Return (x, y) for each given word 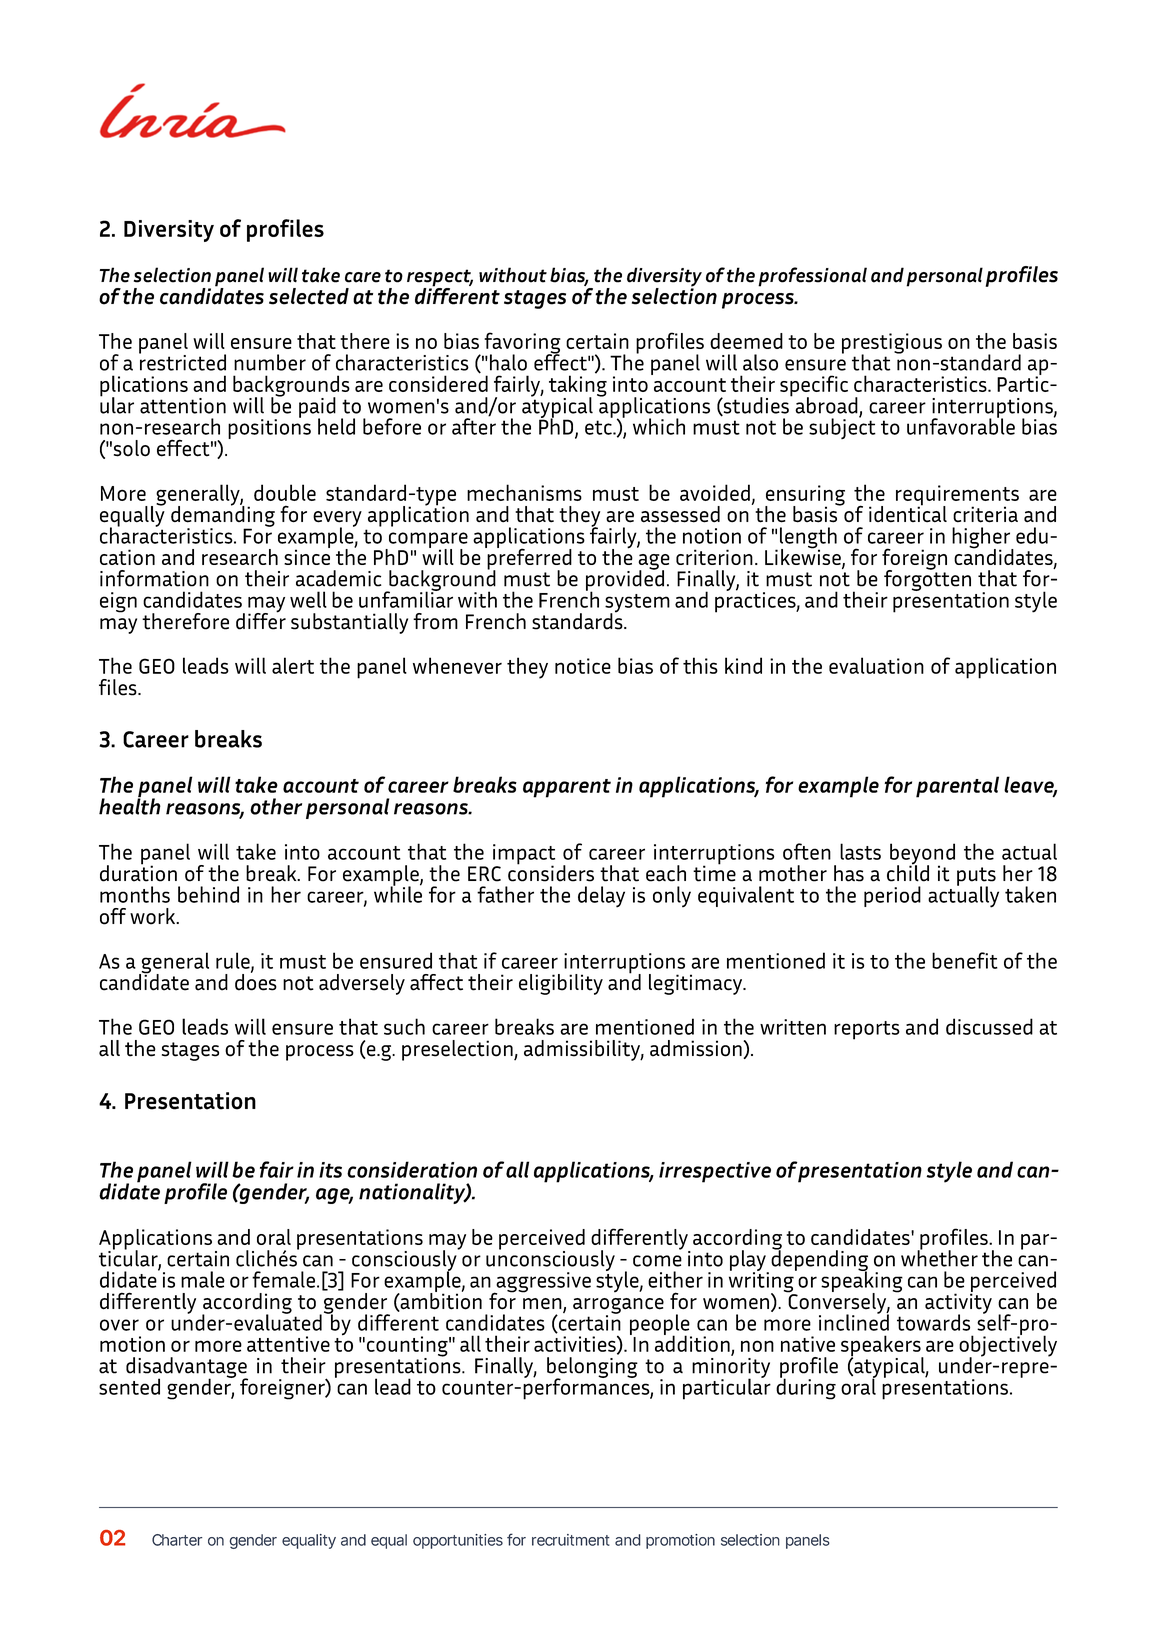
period (892, 896)
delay (601, 897)
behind (208, 894)
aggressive (542, 1283)
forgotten (927, 579)
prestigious (892, 344)
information (154, 578)
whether (939, 1257)
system (637, 604)
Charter (177, 1540)
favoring (521, 344)
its (330, 1170)
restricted (182, 361)
